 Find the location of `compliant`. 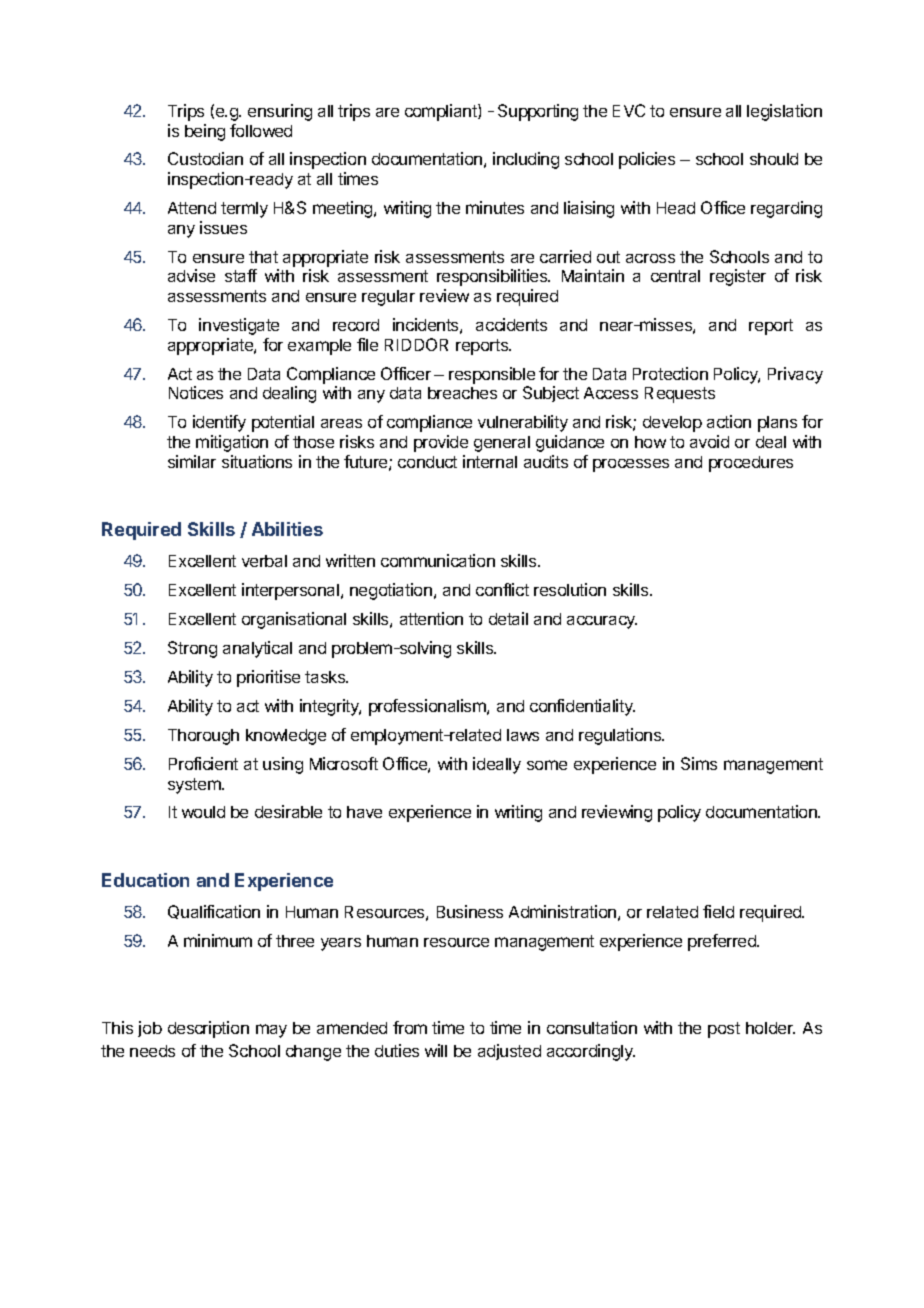

compliant is located at coordinates (442, 112).
